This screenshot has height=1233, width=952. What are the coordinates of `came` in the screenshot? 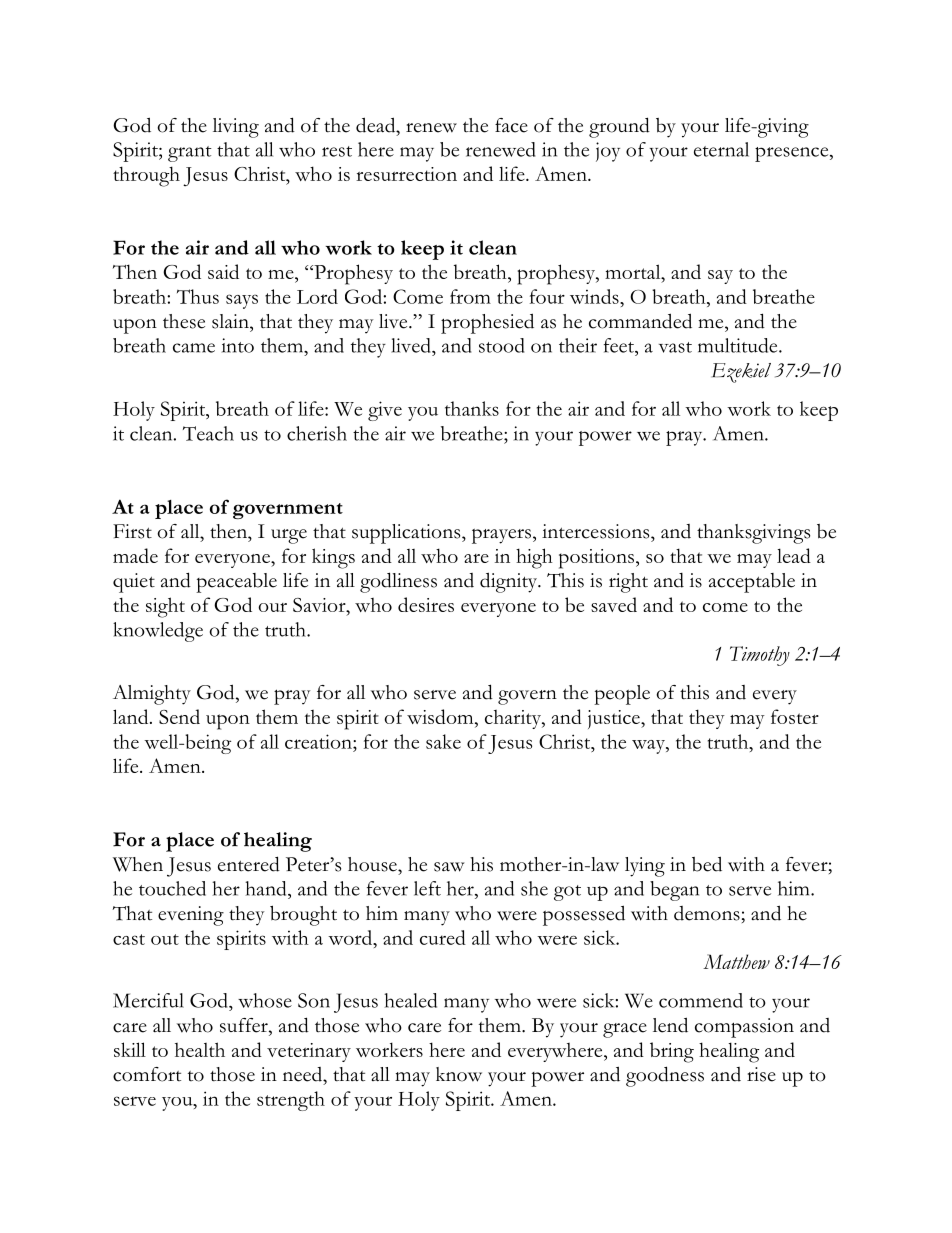 It's located at (194, 348).
